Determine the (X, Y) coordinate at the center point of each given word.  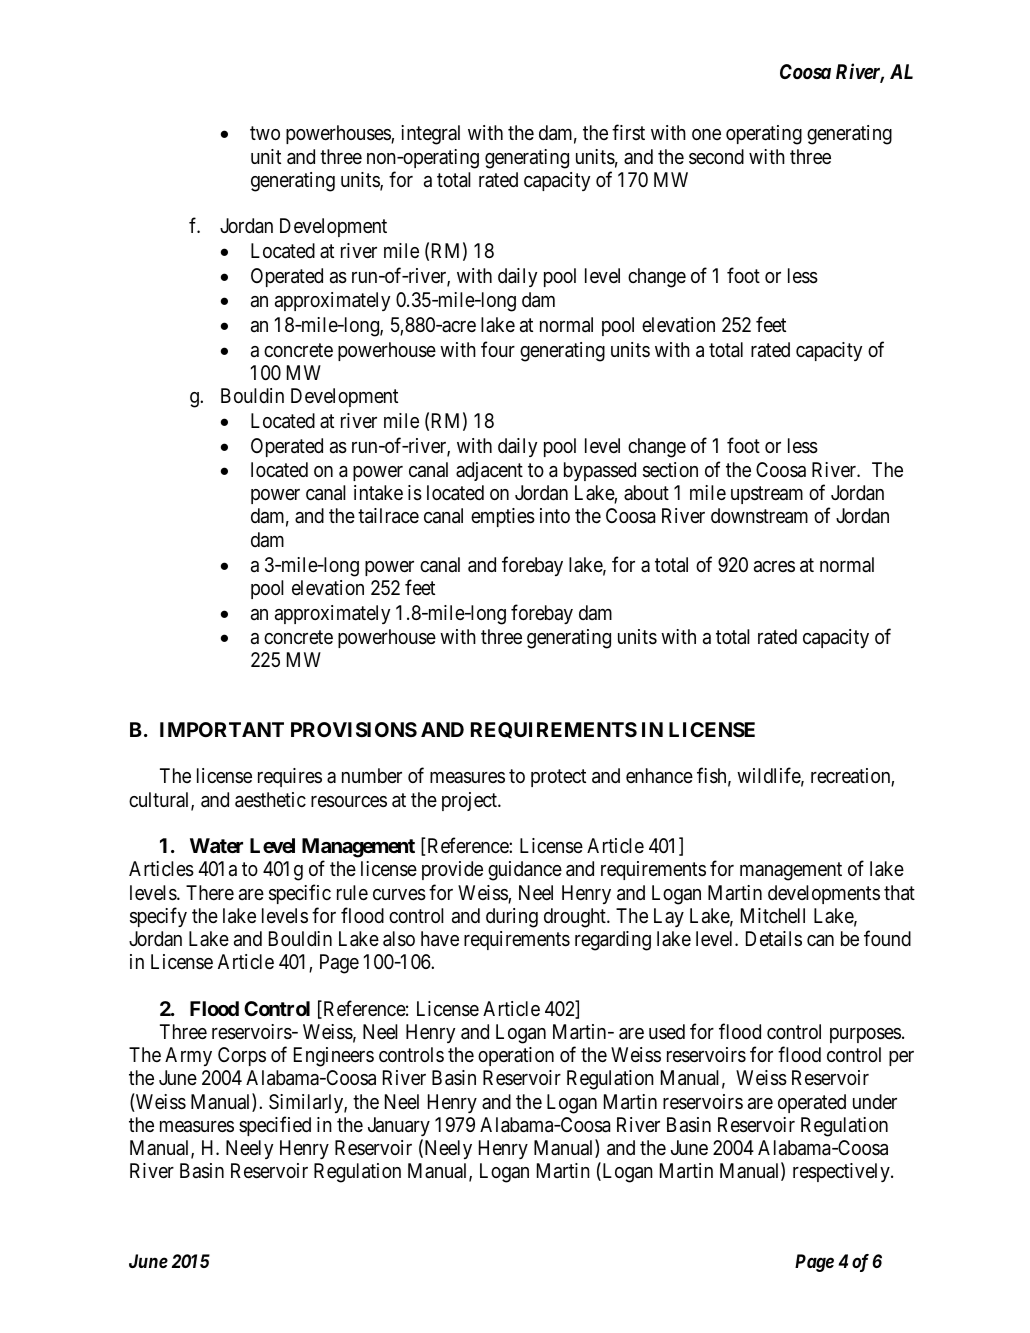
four (498, 349)
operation (516, 1056)
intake (378, 493)
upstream (767, 495)
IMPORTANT (222, 729)
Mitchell (773, 915)
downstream (759, 516)
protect (558, 778)
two (265, 133)
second (716, 157)
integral (430, 135)
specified (275, 1126)
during (512, 918)
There (210, 892)
